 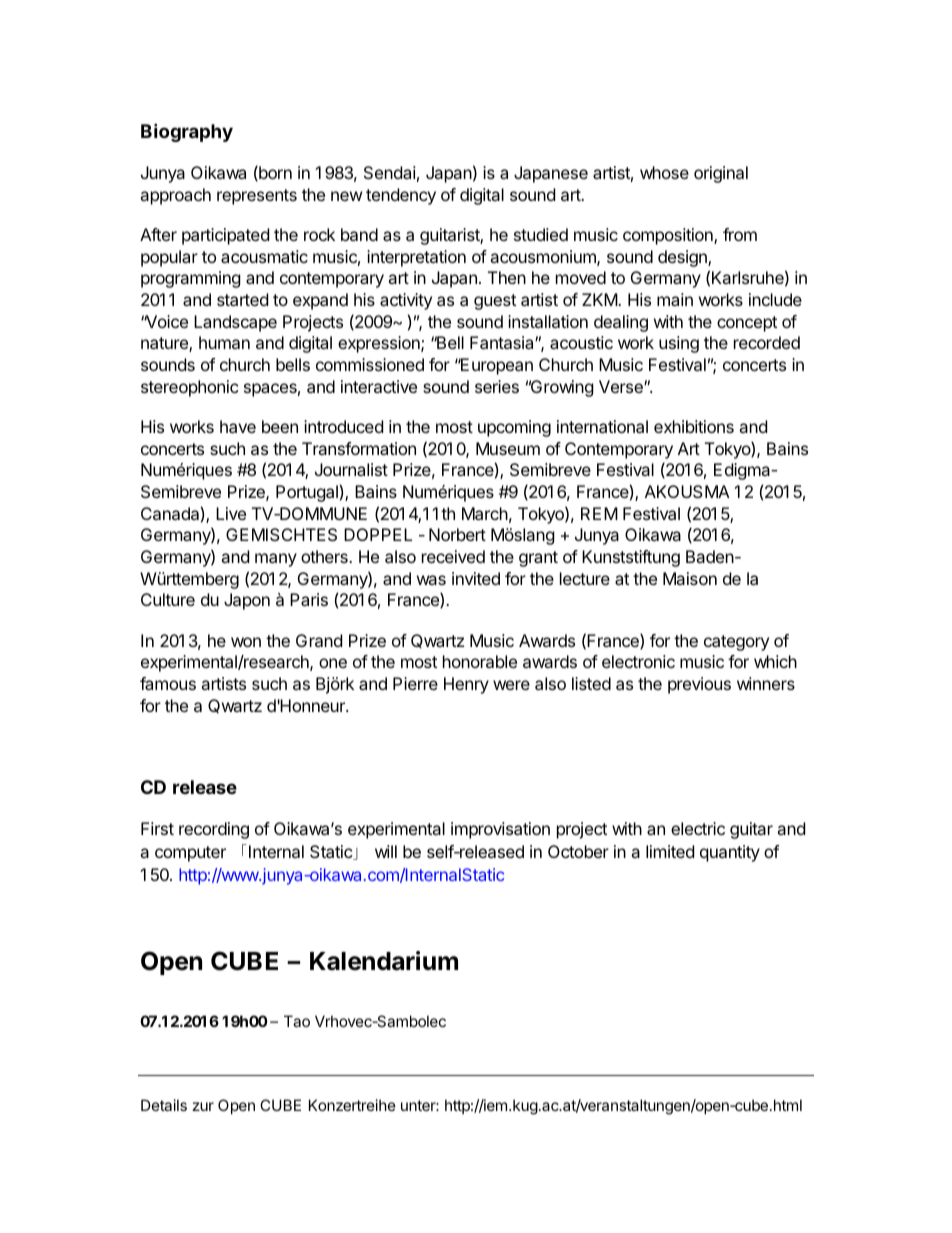 What do you see at coordinates (238, 426) in the screenshot?
I see `have` at bounding box center [238, 426].
